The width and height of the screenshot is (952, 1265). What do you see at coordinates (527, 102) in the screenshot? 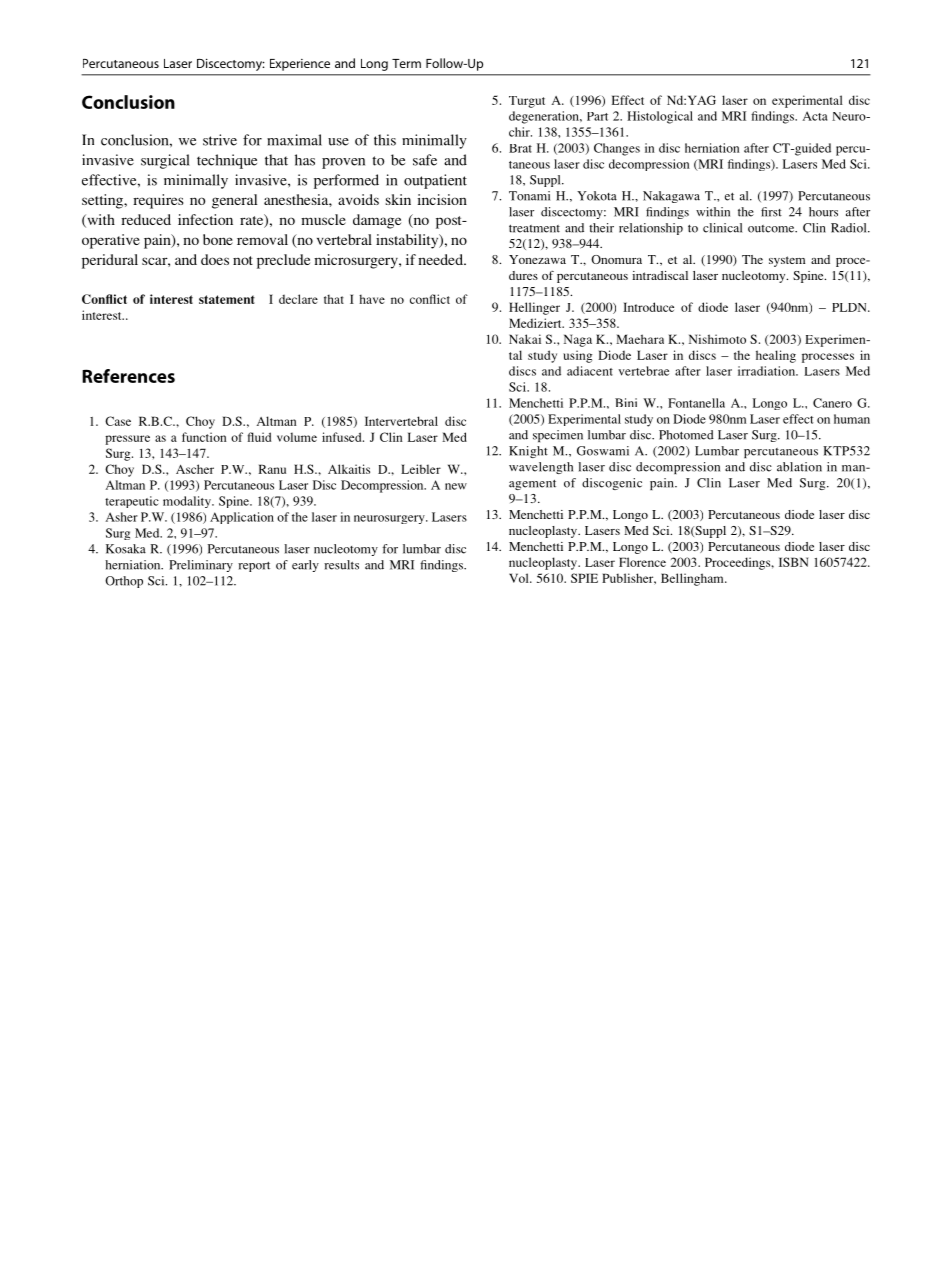
I see `Turgut` at bounding box center [527, 102].
